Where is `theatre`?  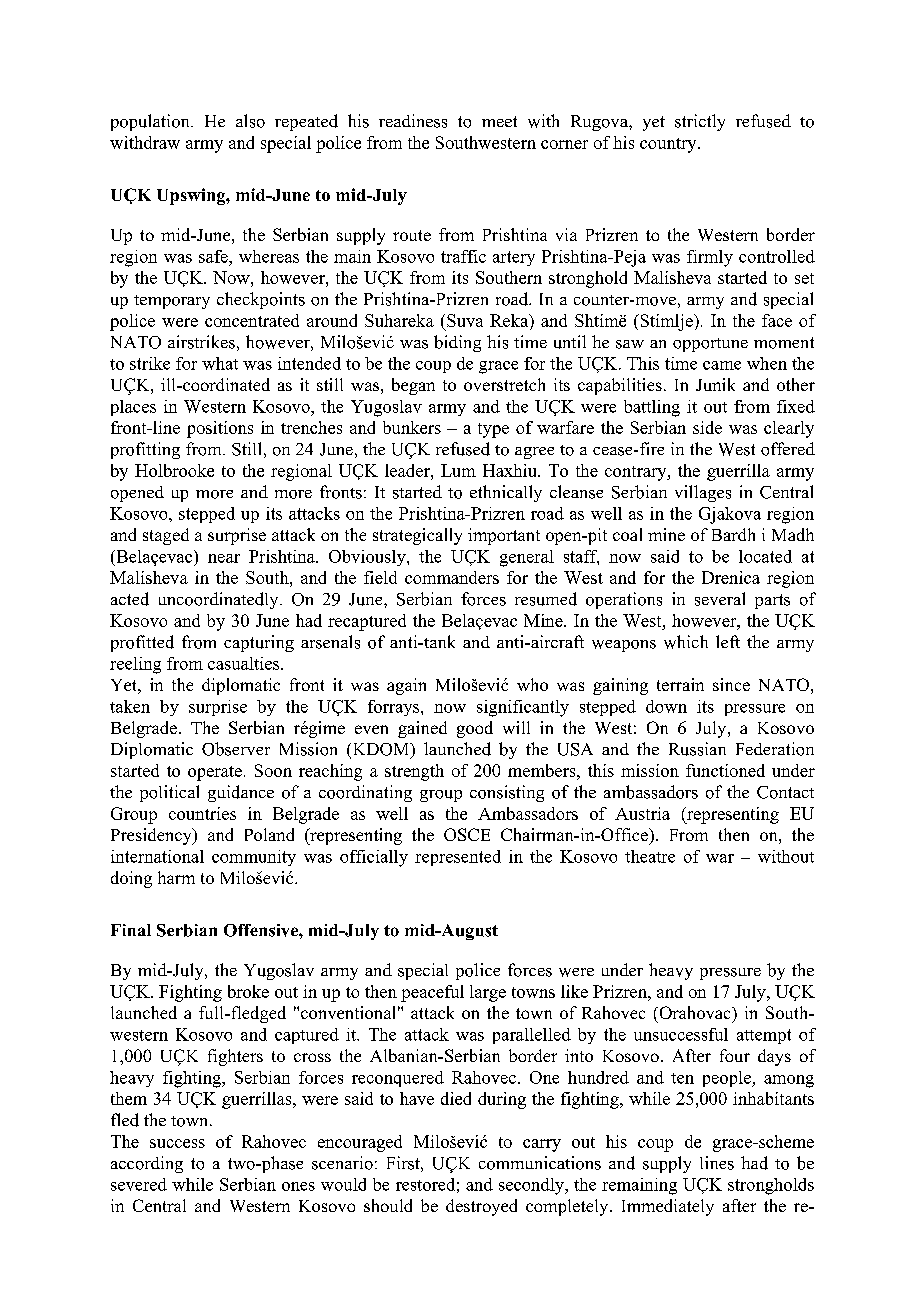 theatre is located at coordinates (650, 856).
